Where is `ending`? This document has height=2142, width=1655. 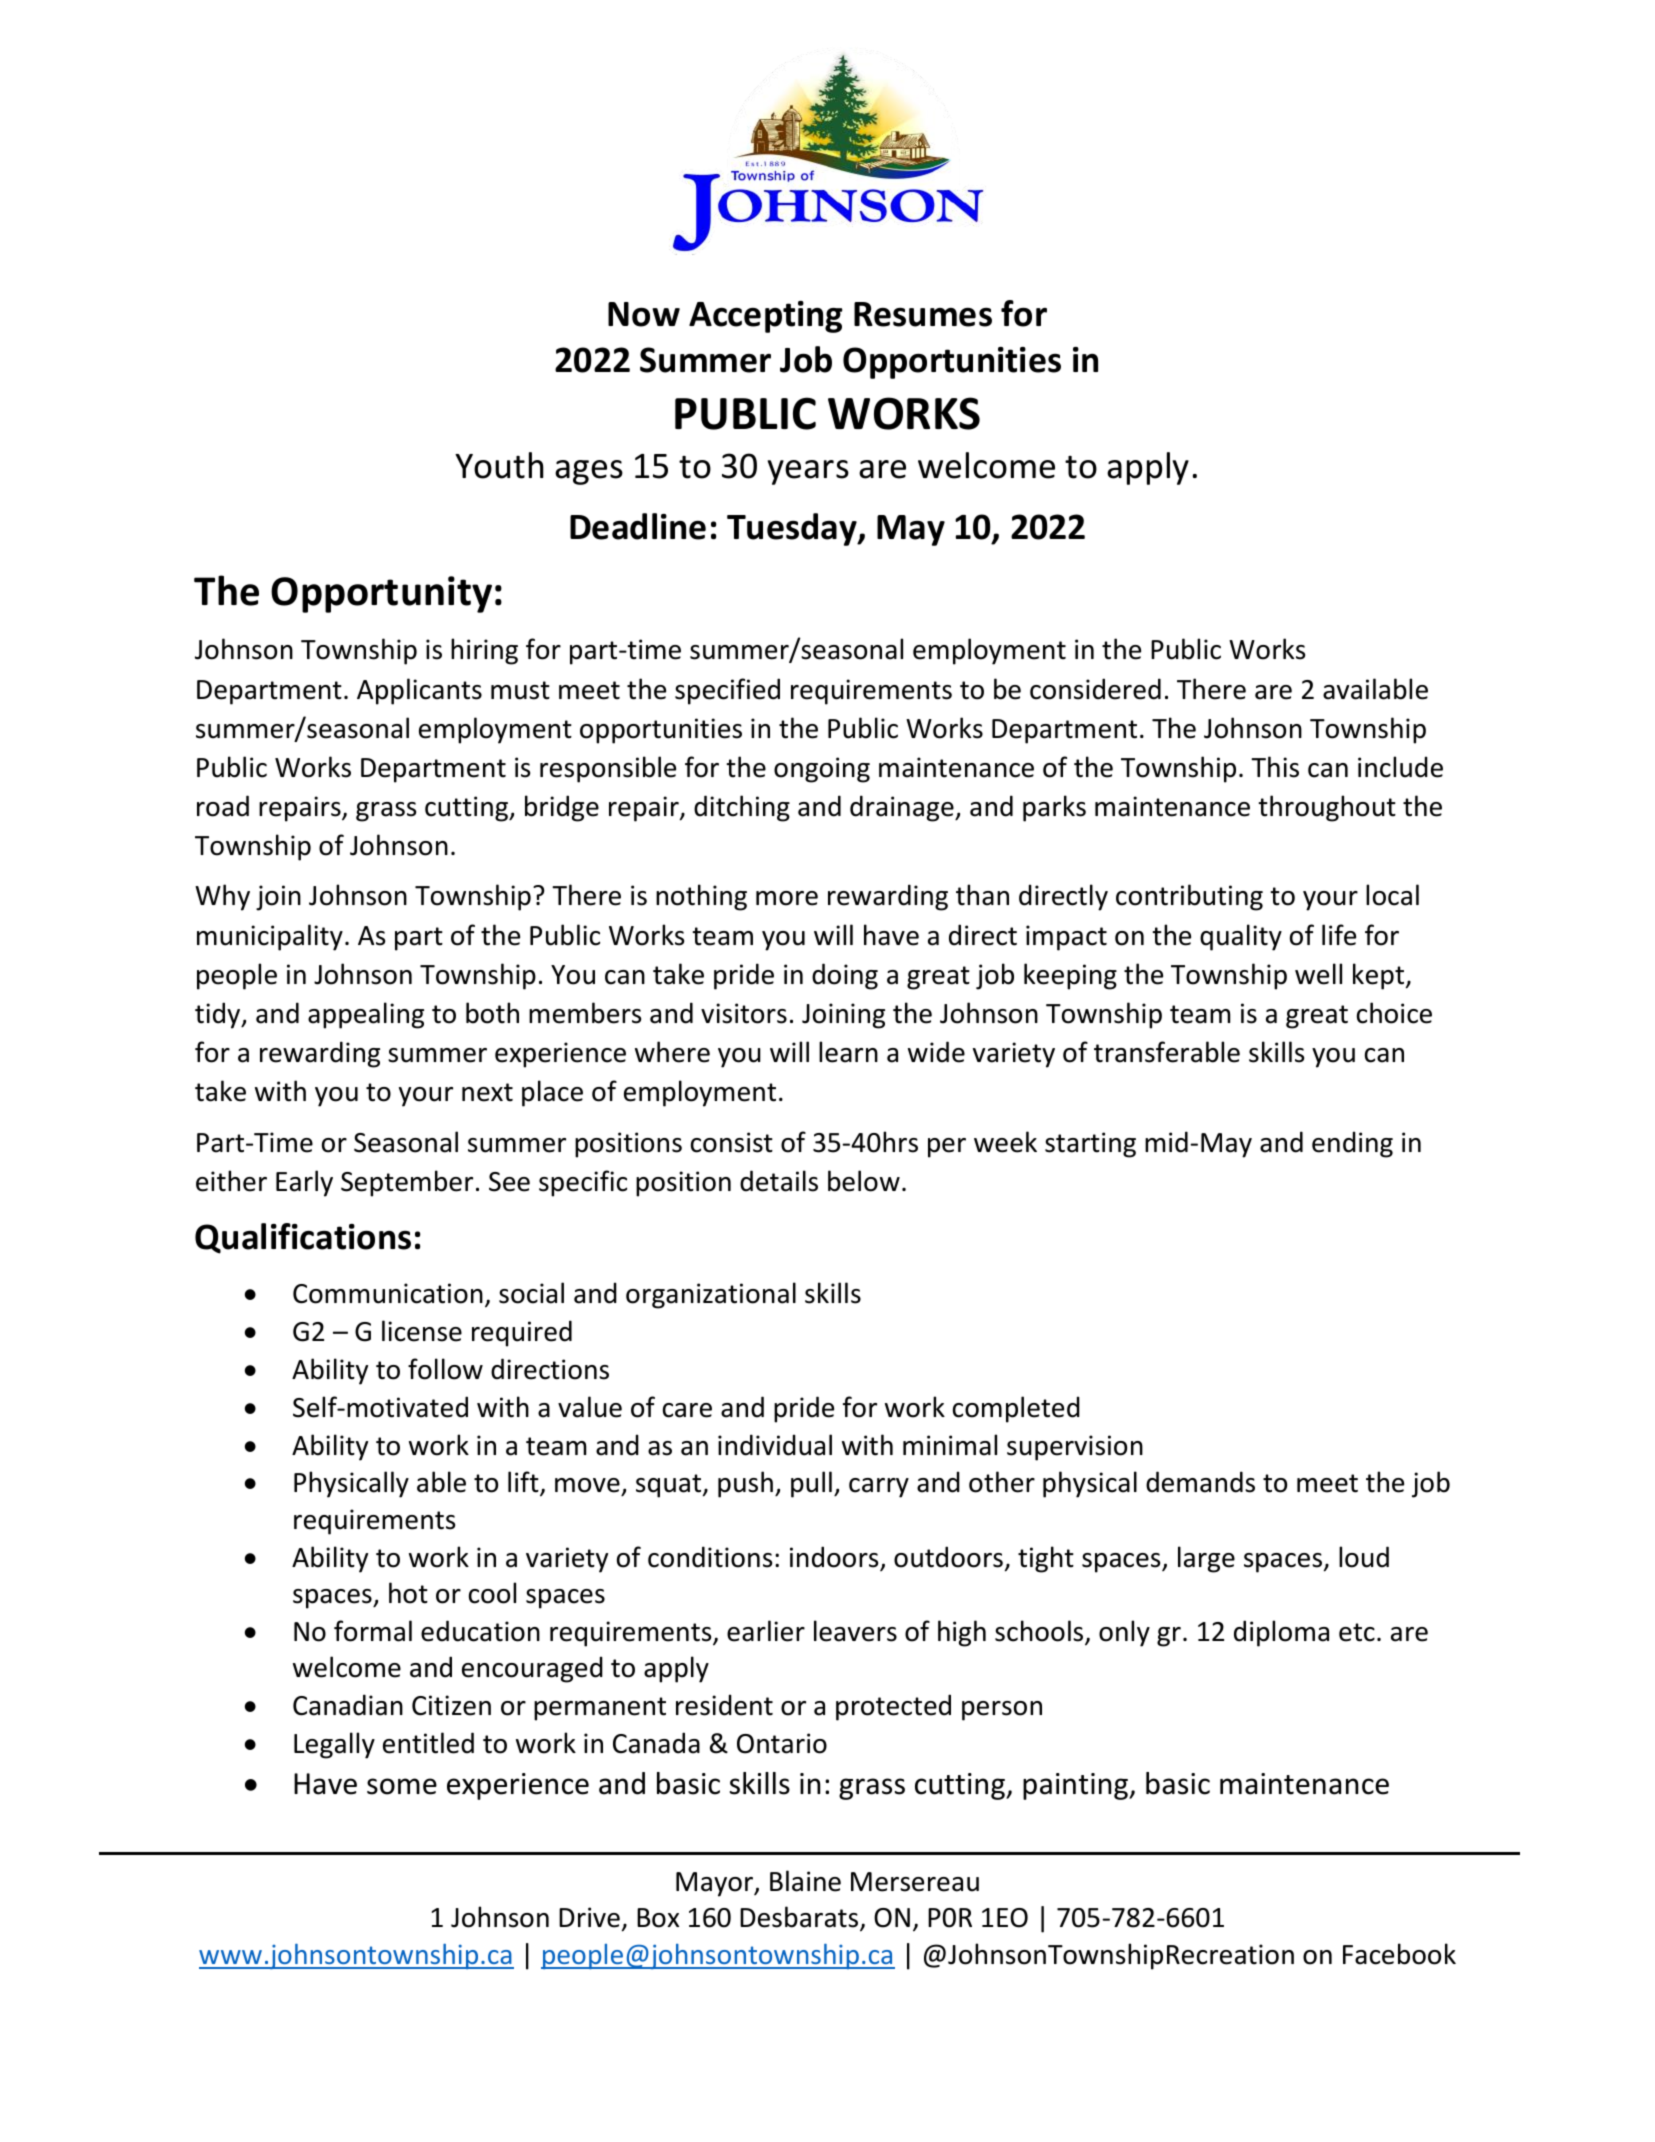 ending is located at coordinates (1352, 1144).
